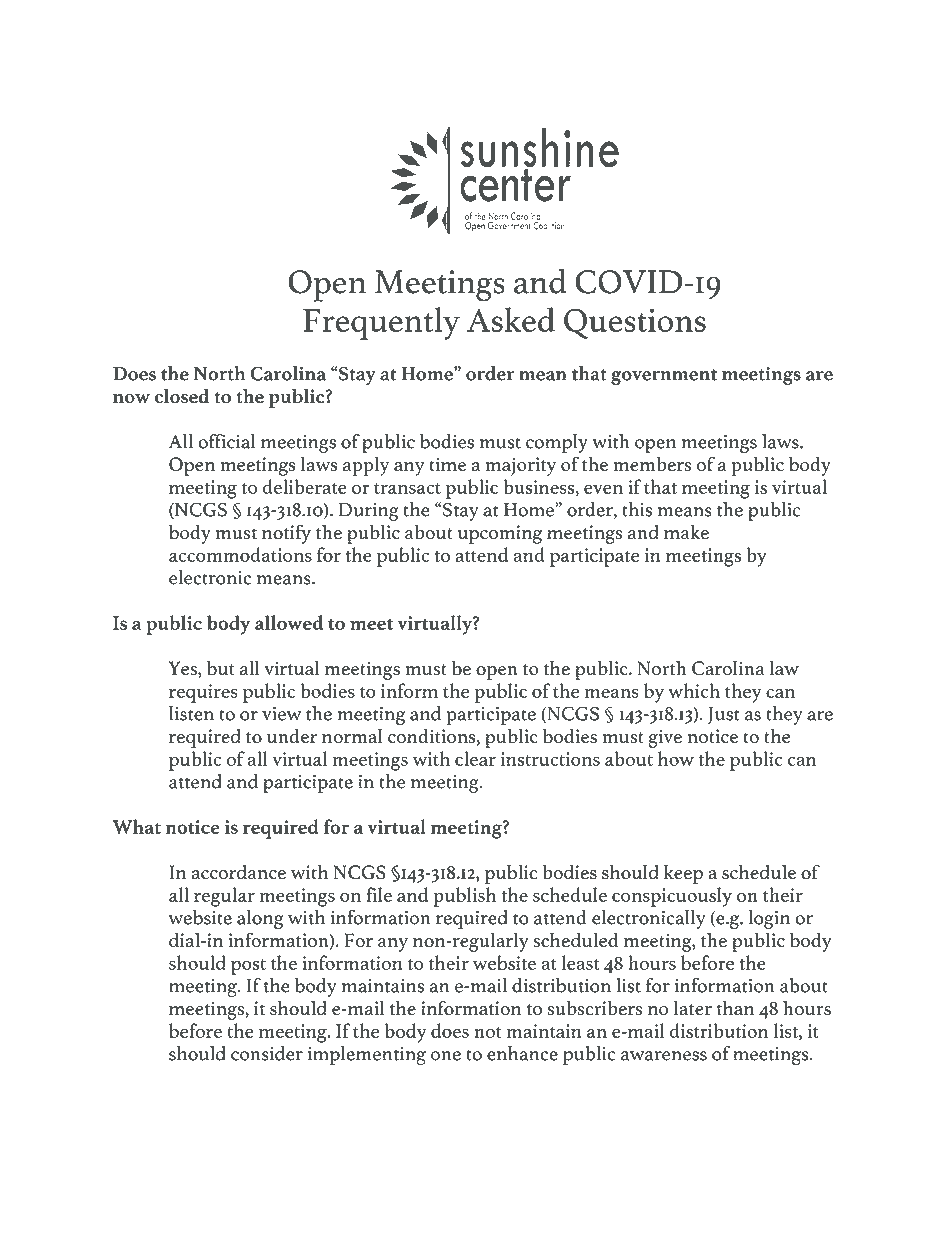 This screenshot has height=1233, width=952. I want to click on official, so click(227, 441).
